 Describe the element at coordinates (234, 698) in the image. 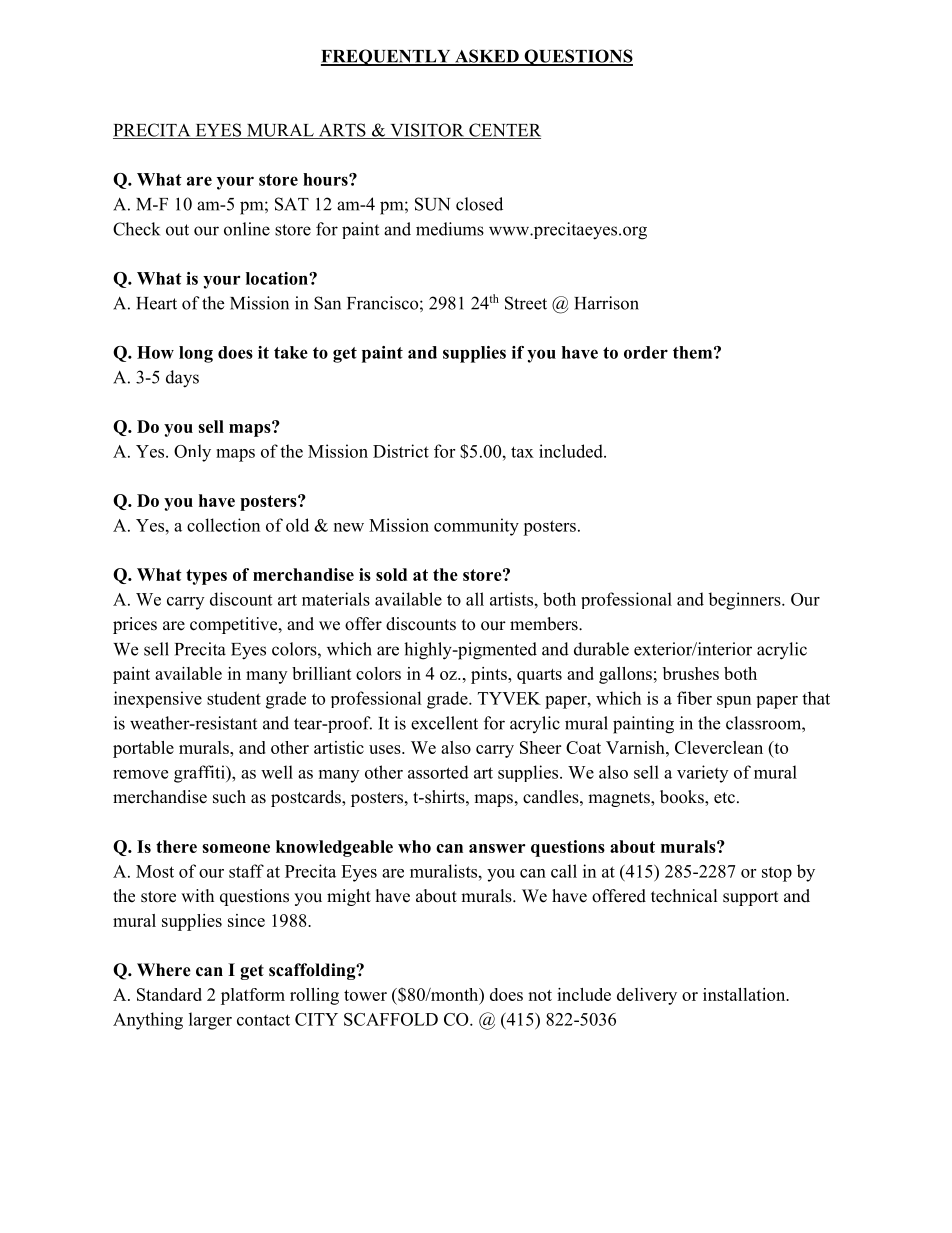

I see `student` at that location.
